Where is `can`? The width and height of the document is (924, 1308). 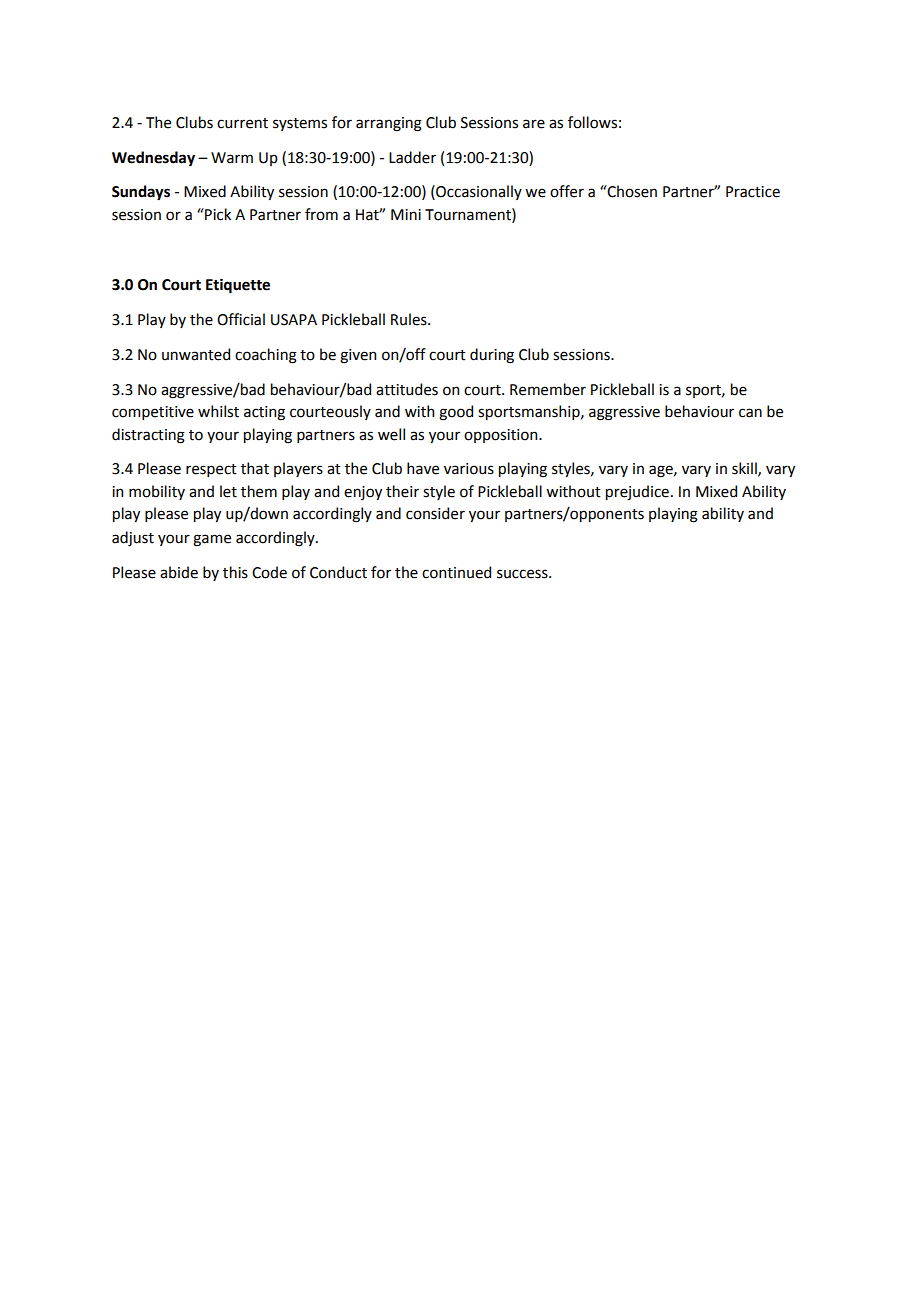 can is located at coordinates (750, 413).
